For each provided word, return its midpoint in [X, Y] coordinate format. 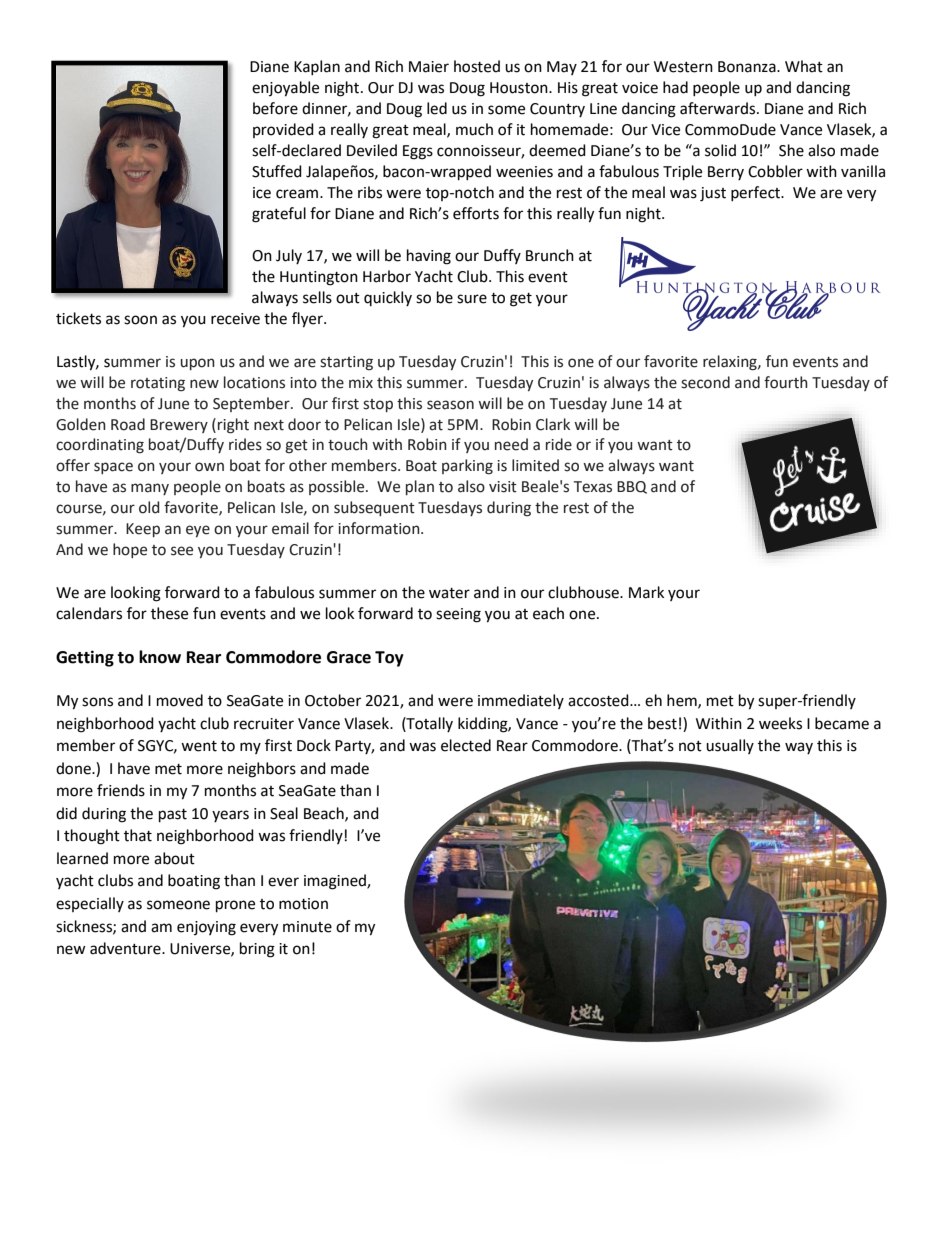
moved [180, 700]
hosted [477, 66]
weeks [780, 723]
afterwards [719, 108]
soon [140, 320]
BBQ [632, 487]
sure [472, 299]
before [275, 108]
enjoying [206, 928]
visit [503, 487]
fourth [786, 382]
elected [466, 745]
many [150, 489]
